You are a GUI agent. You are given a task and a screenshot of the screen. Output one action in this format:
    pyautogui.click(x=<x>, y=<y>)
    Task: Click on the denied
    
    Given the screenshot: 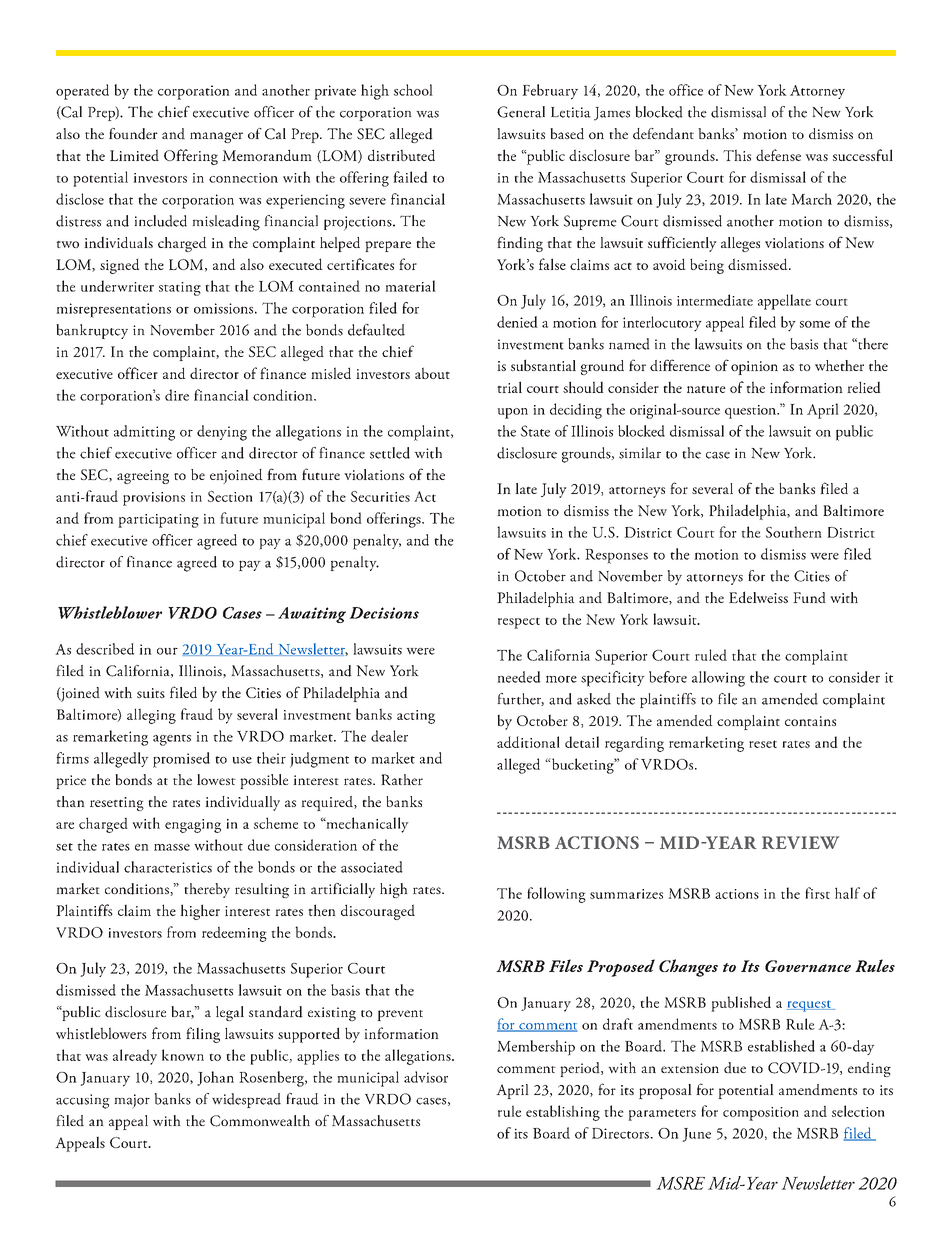 What is the action you would take?
    pyautogui.click(x=517, y=322)
